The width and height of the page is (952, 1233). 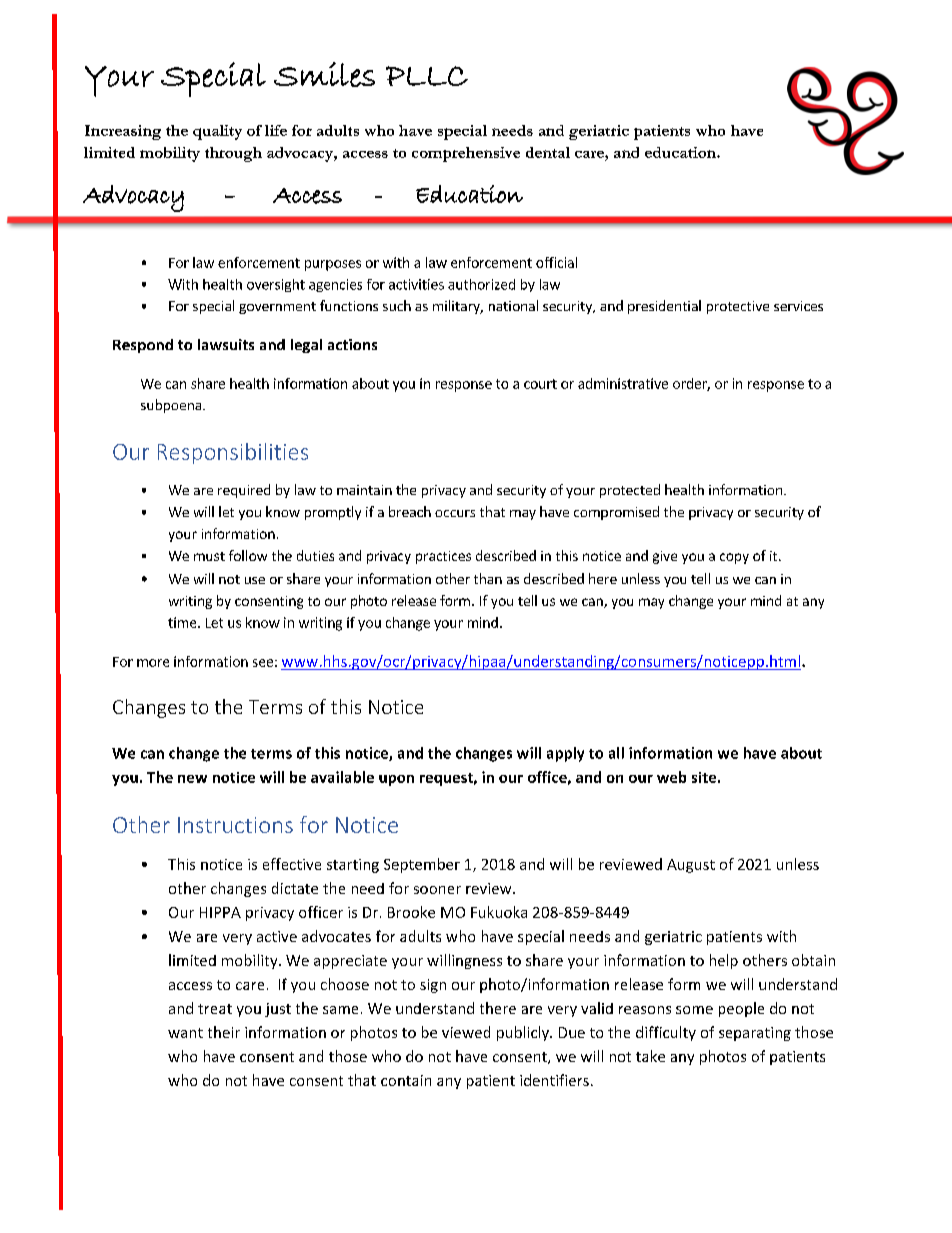 I want to click on separating, so click(x=755, y=1034).
